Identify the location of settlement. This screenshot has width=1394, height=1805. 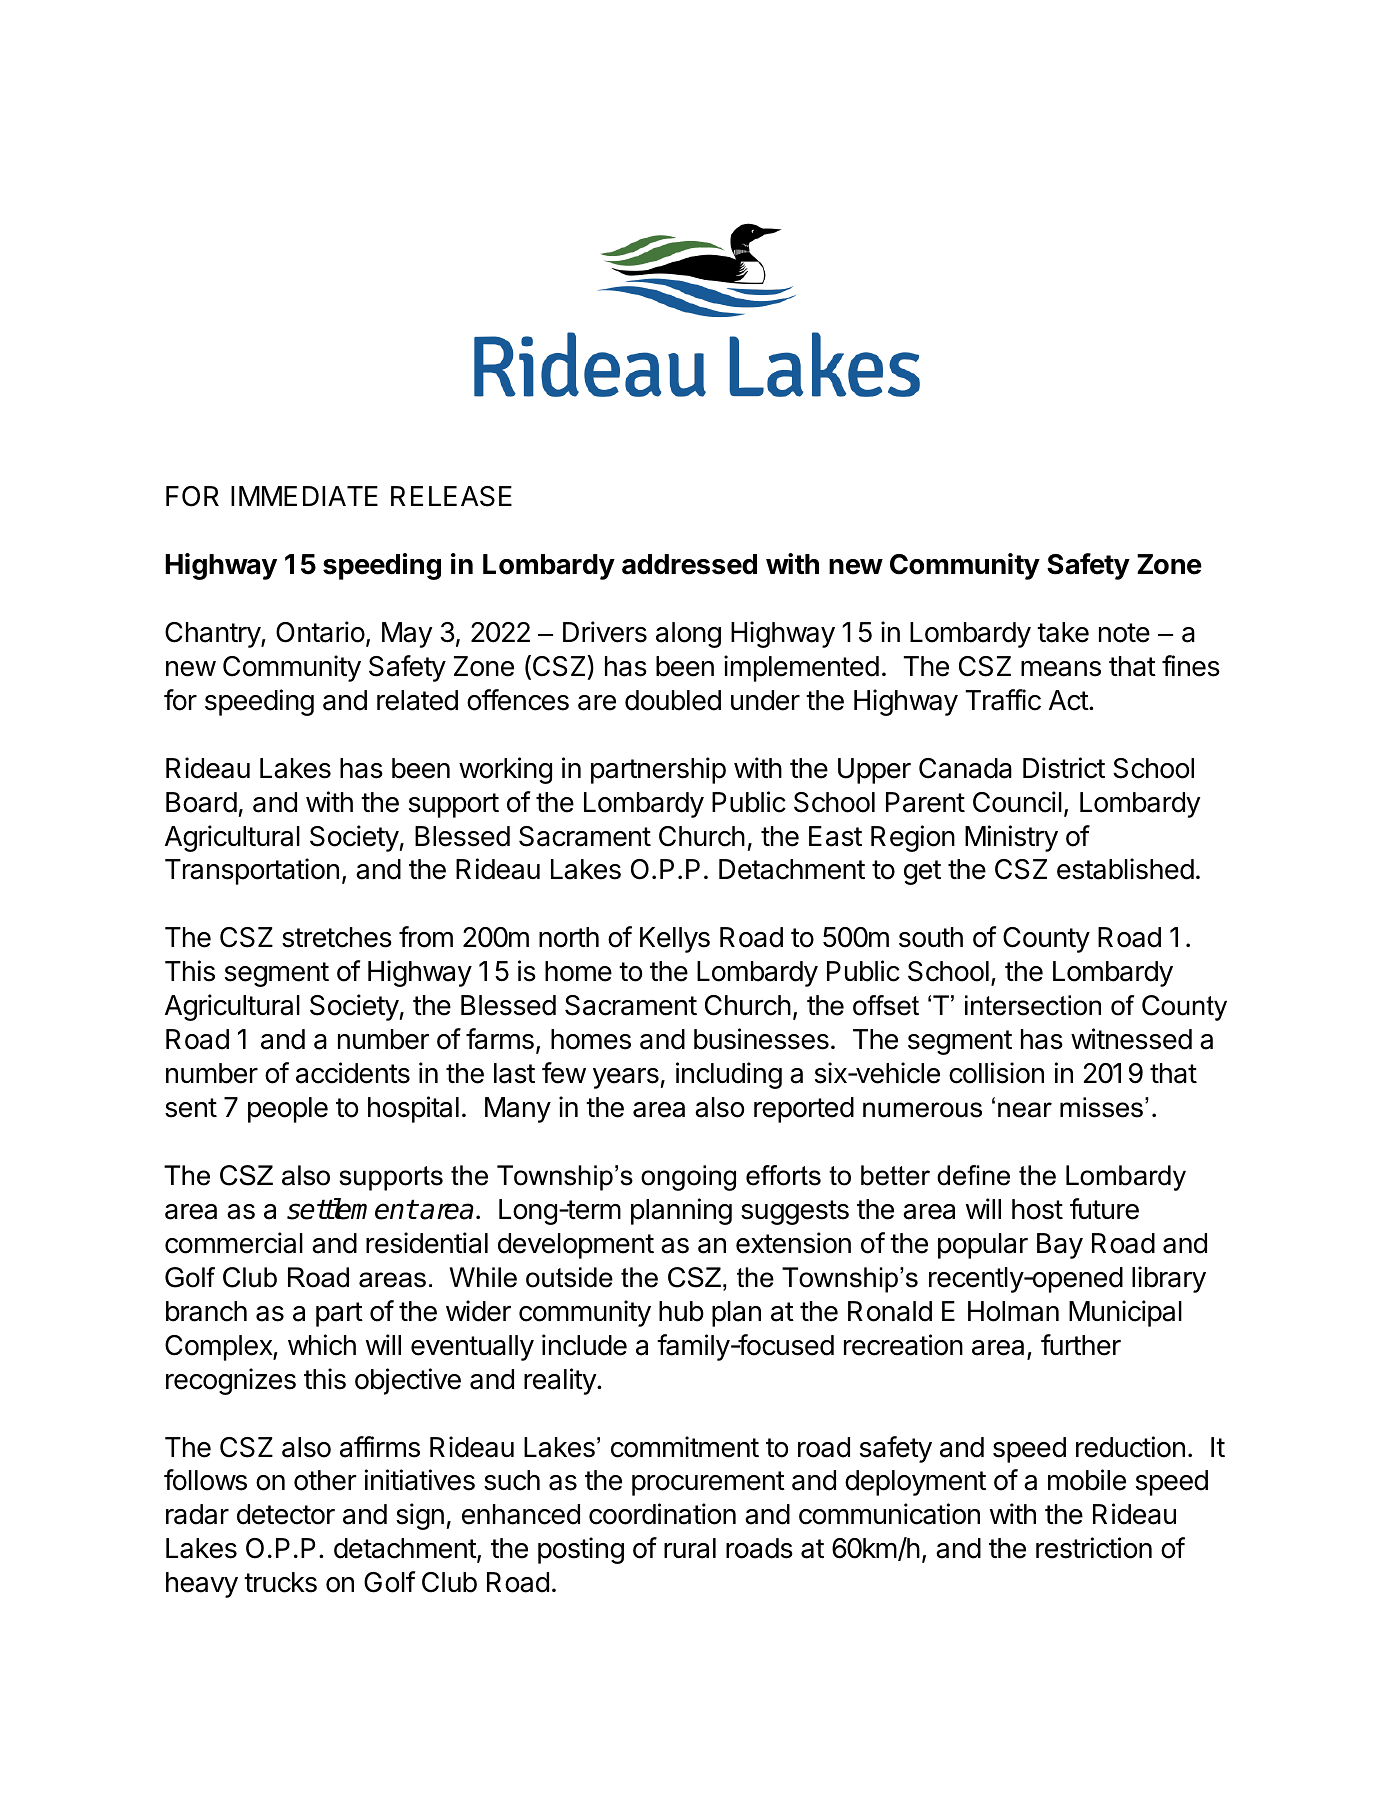
(352, 1209).
